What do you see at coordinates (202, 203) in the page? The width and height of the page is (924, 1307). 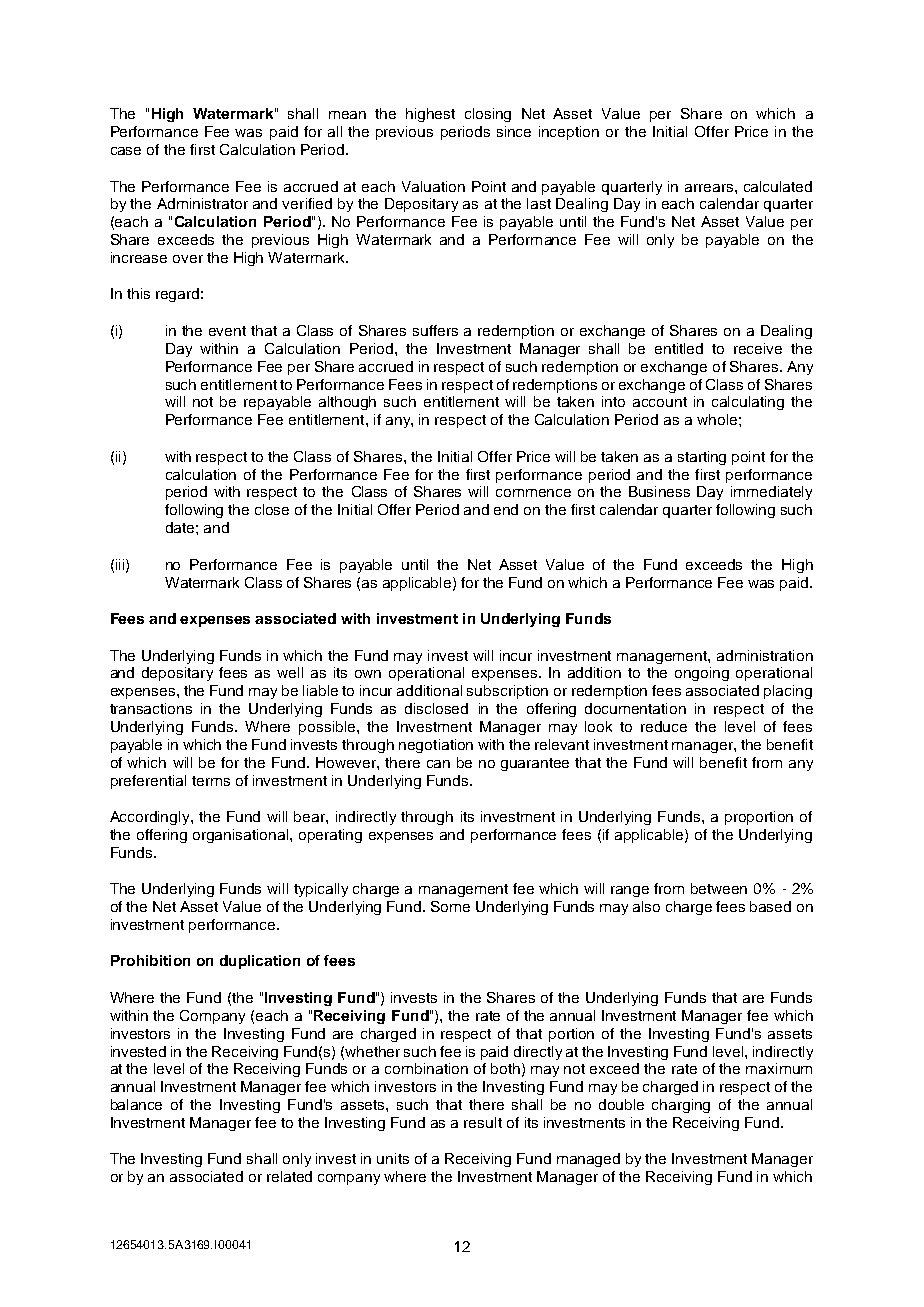 I see `Administrator` at bounding box center [202, 203].
